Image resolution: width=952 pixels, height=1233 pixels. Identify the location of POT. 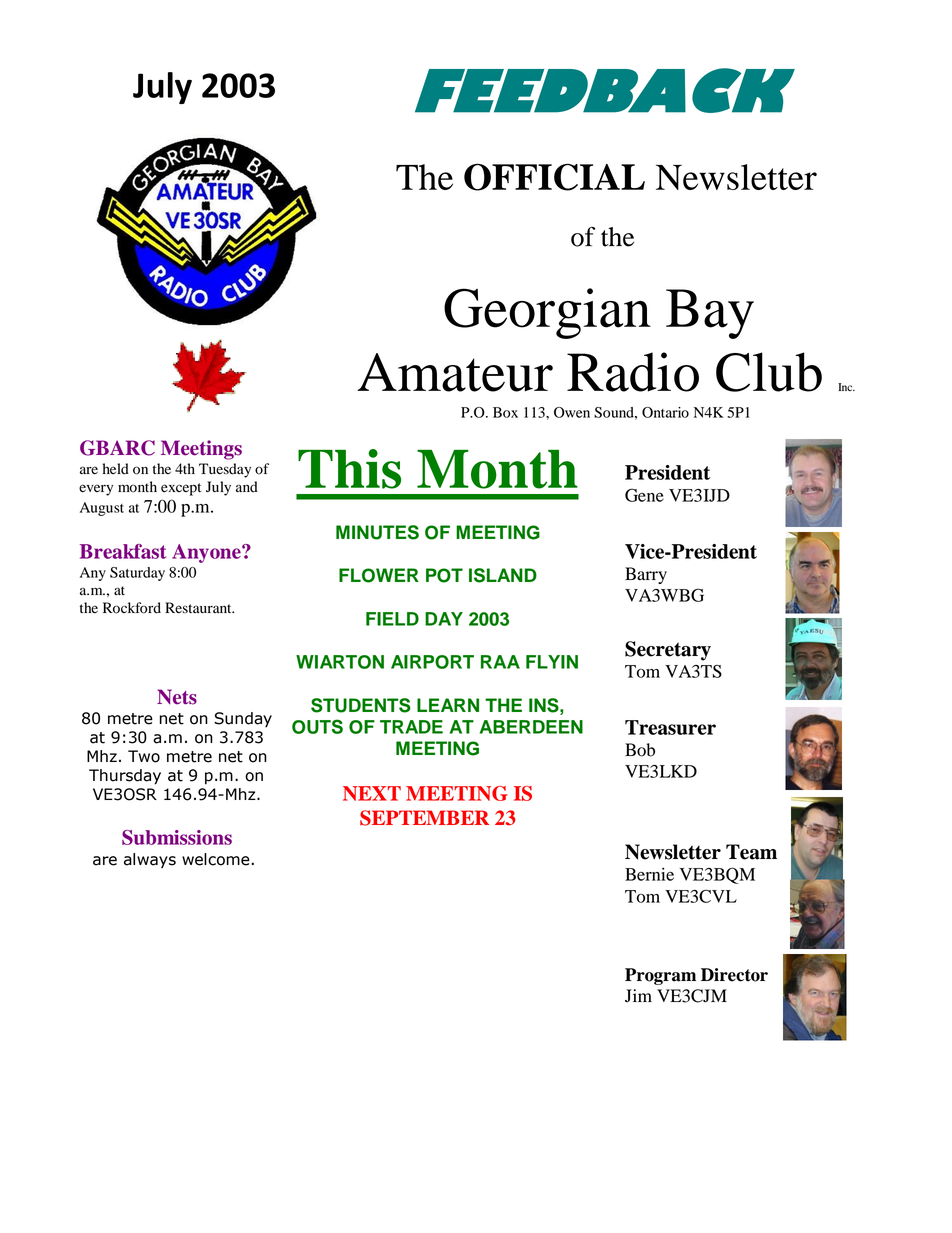
(444, 575).
